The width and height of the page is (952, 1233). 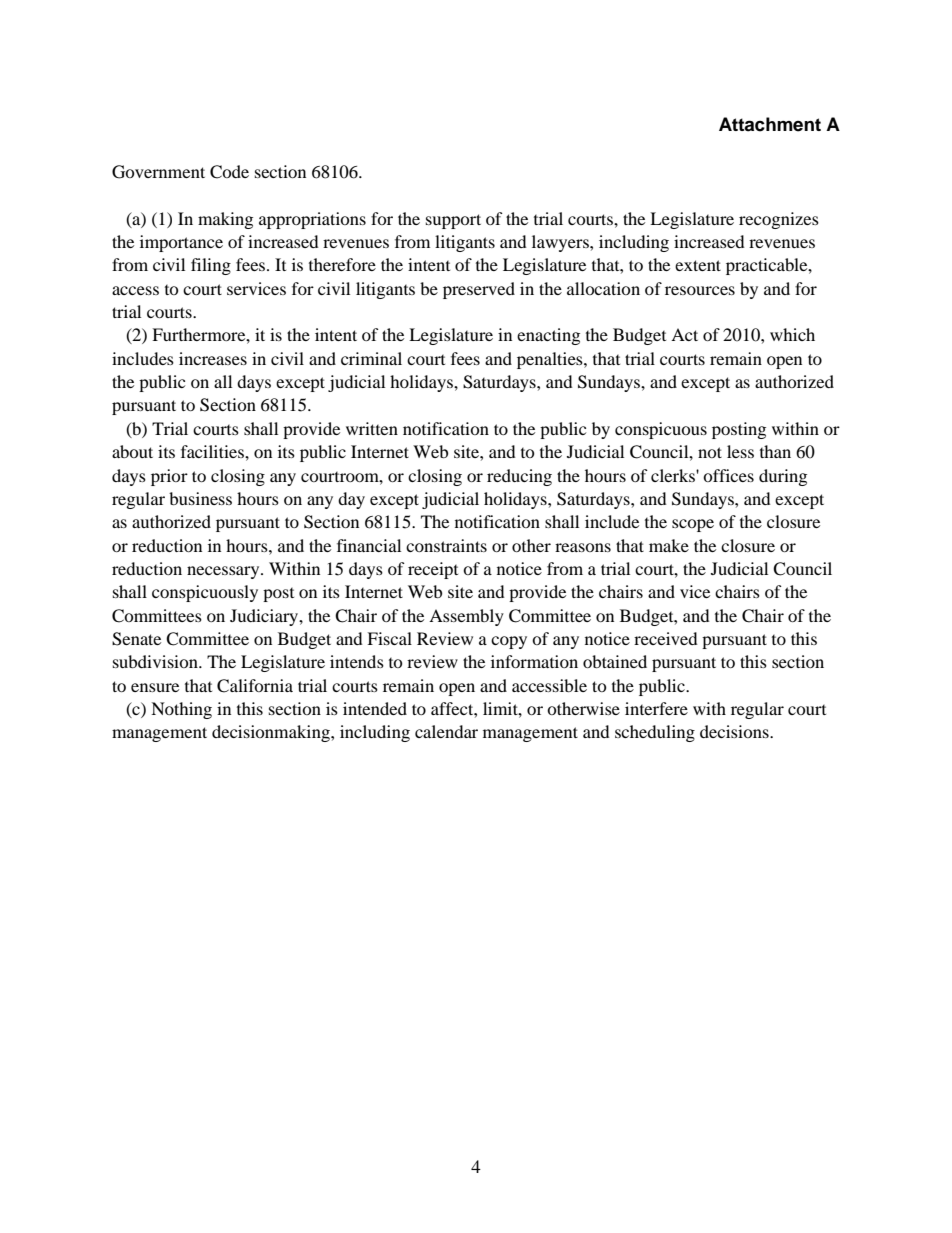 What do you see at coordinates (446, 545) in the page?
I see `constraints` at bounding box center [446, 545].
